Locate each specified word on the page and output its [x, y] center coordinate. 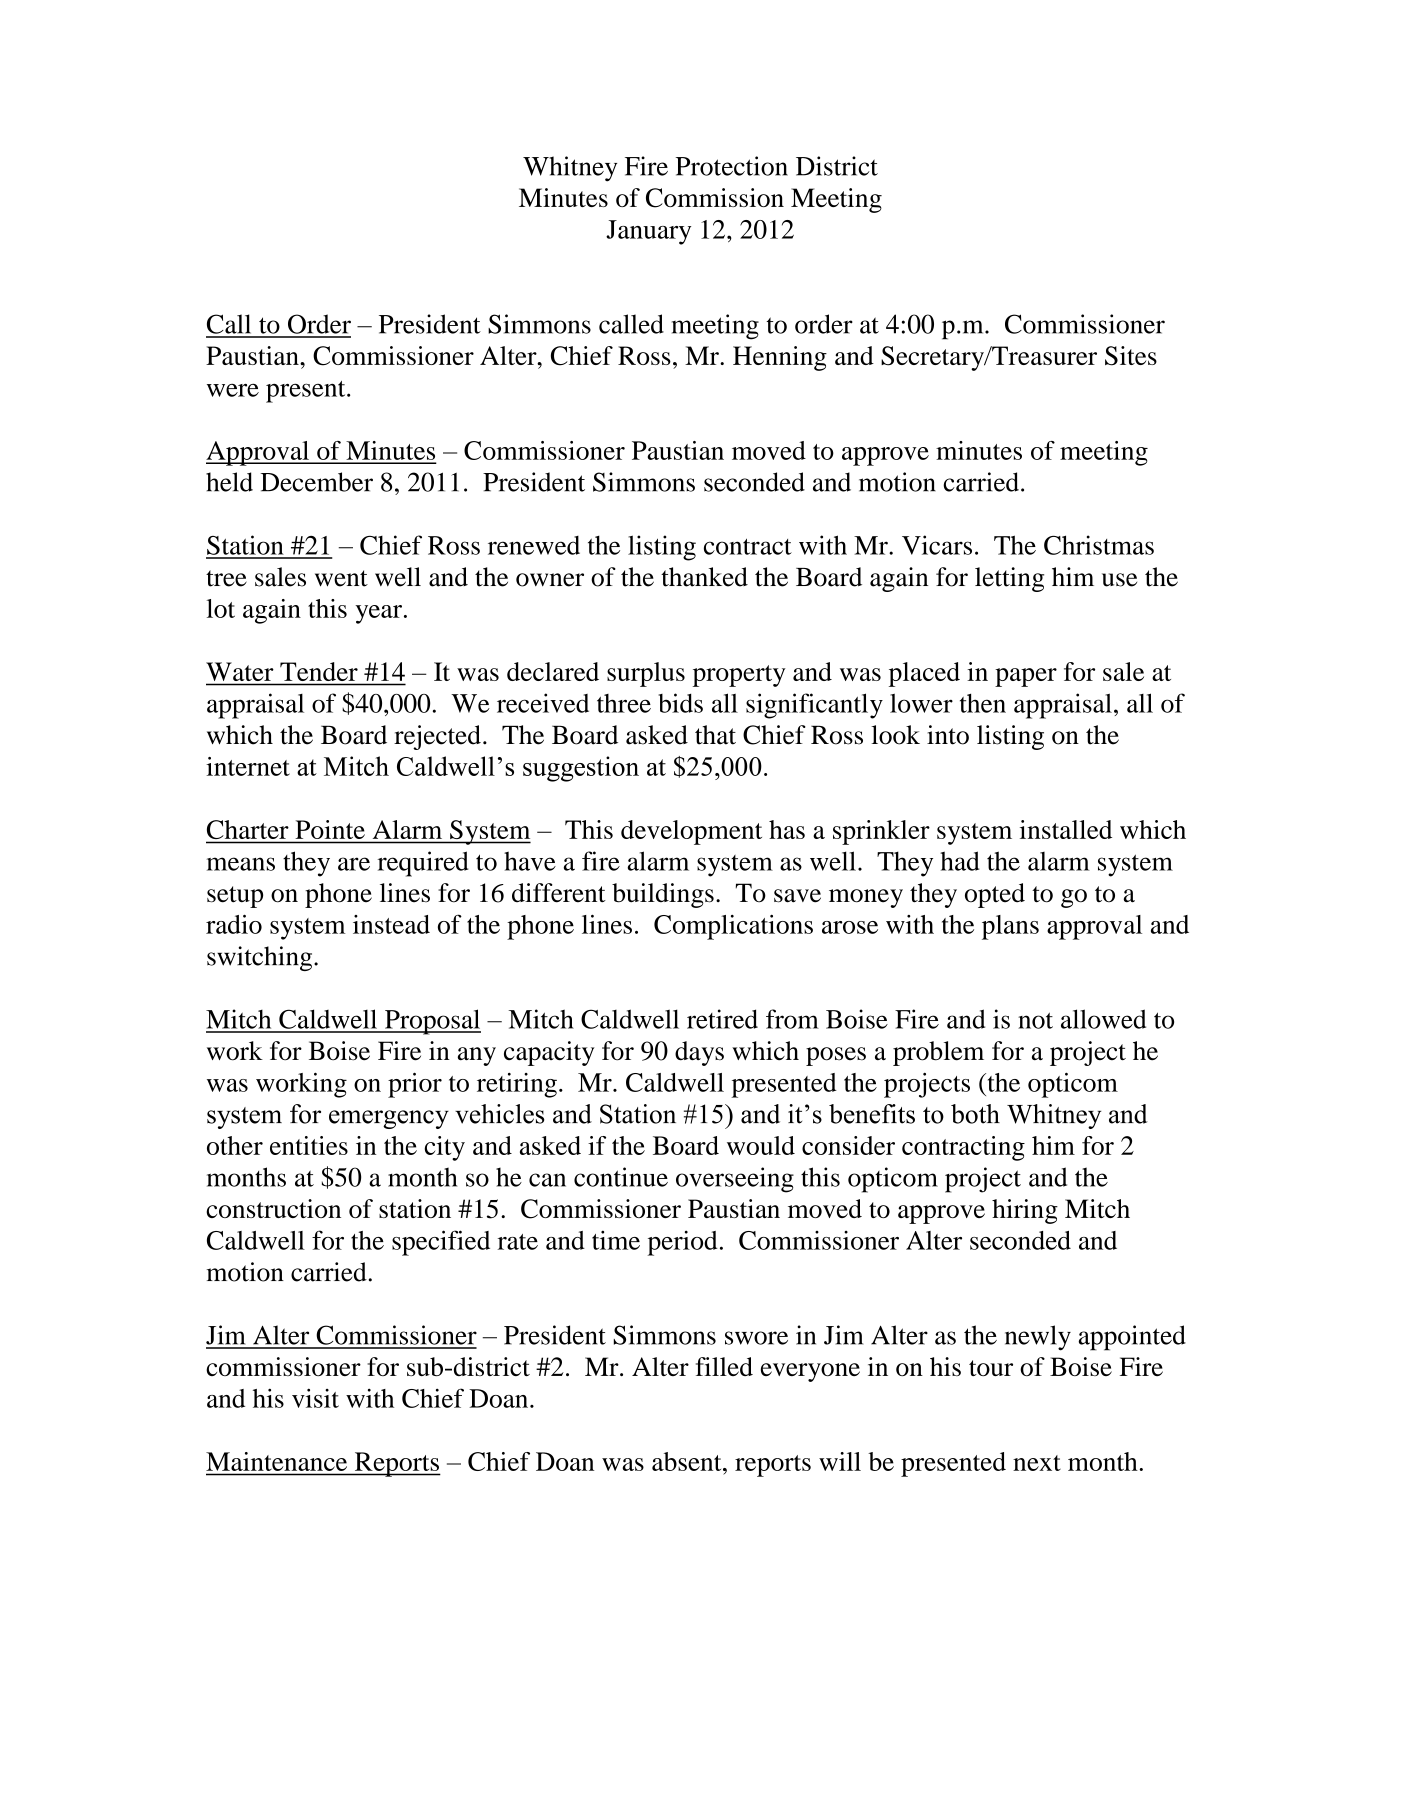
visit [315, 1398]
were [233, 390]
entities [309, 1145]
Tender [319, 671]
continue [621, 1177]
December [316, 482]
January [648, 232]
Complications [733, 927]
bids [680, 703]
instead [391, 924]
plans [1010, 927]
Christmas [1099, 545]
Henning [780, 358]
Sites [1131, 356]
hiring [1025, 1211]
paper [1026, 677]
